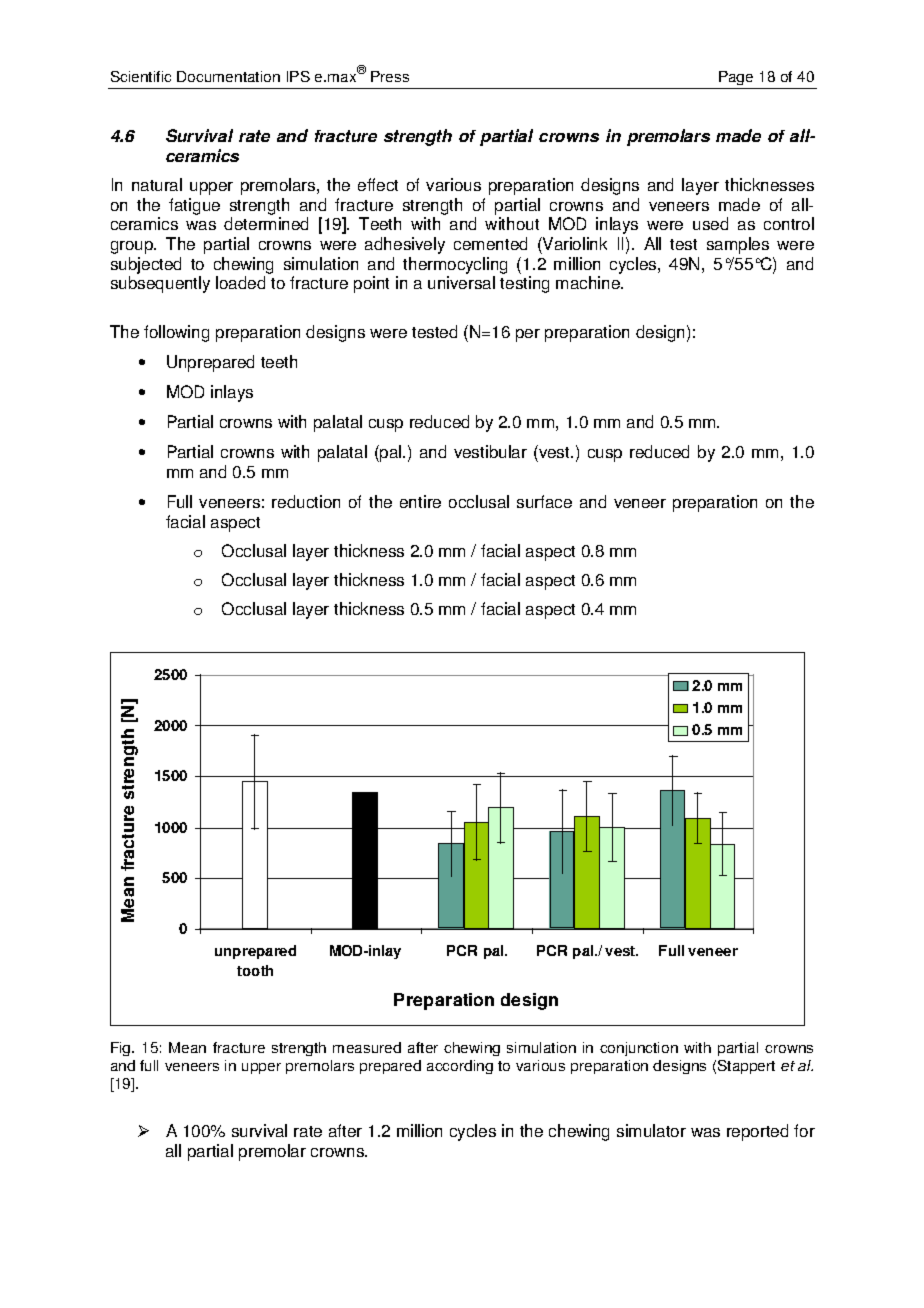  Describe the element at coordinates (544, 501) in the document. I see `surface` at that location.
